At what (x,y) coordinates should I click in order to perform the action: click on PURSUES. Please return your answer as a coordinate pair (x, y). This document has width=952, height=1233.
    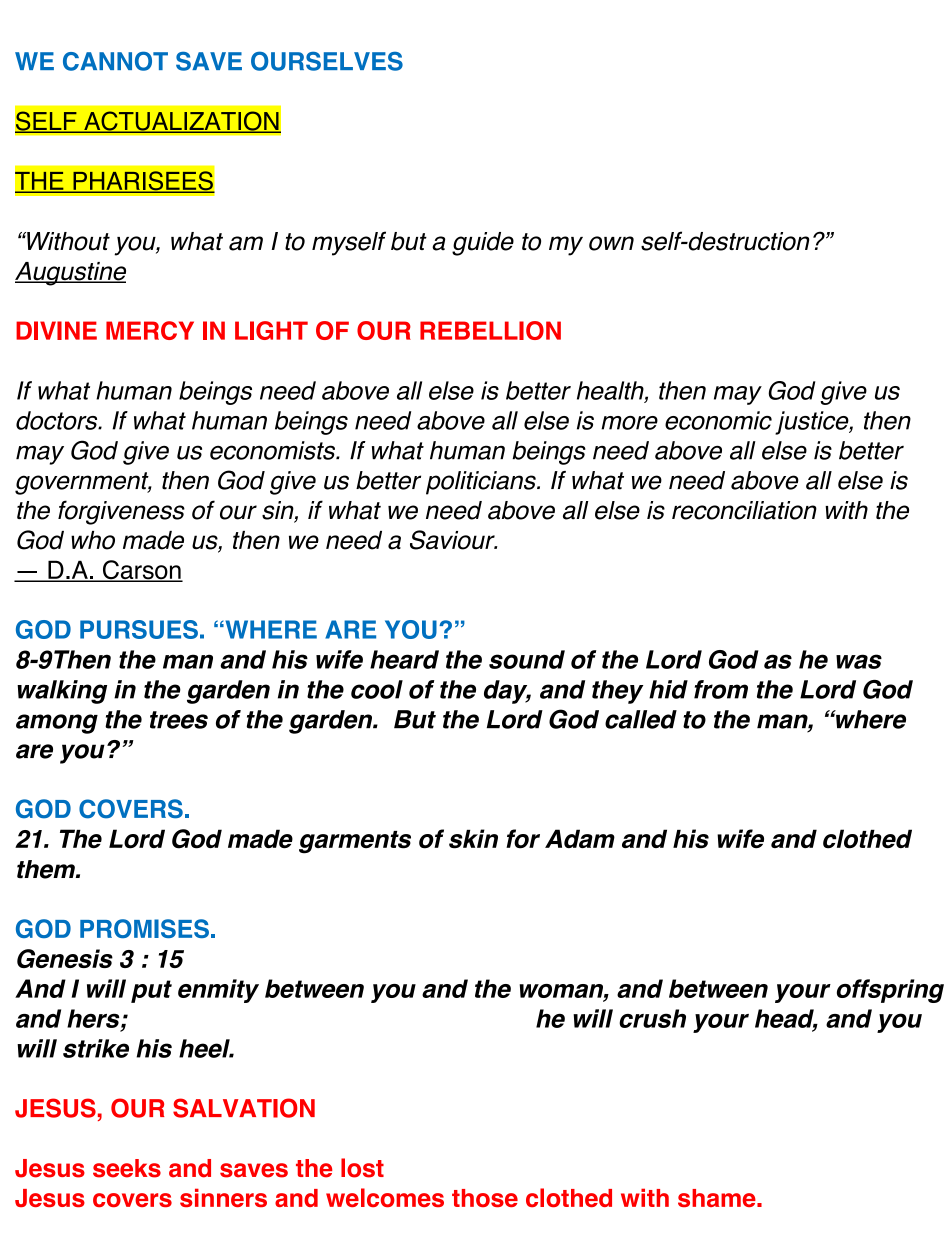
    Looking at the image, I should click on (139, 629).
